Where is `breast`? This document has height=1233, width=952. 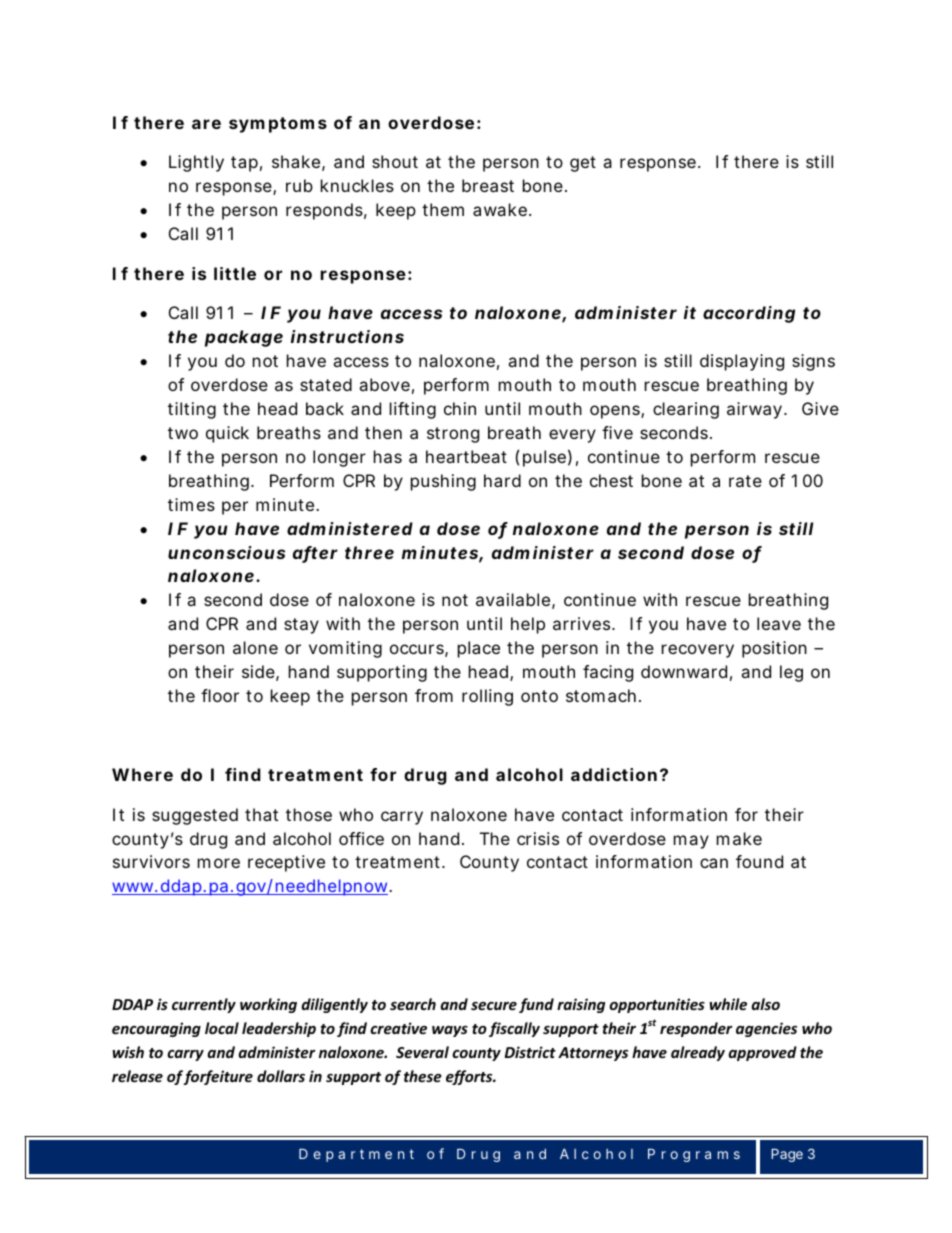
breast is located at coordinates (488, 185).
